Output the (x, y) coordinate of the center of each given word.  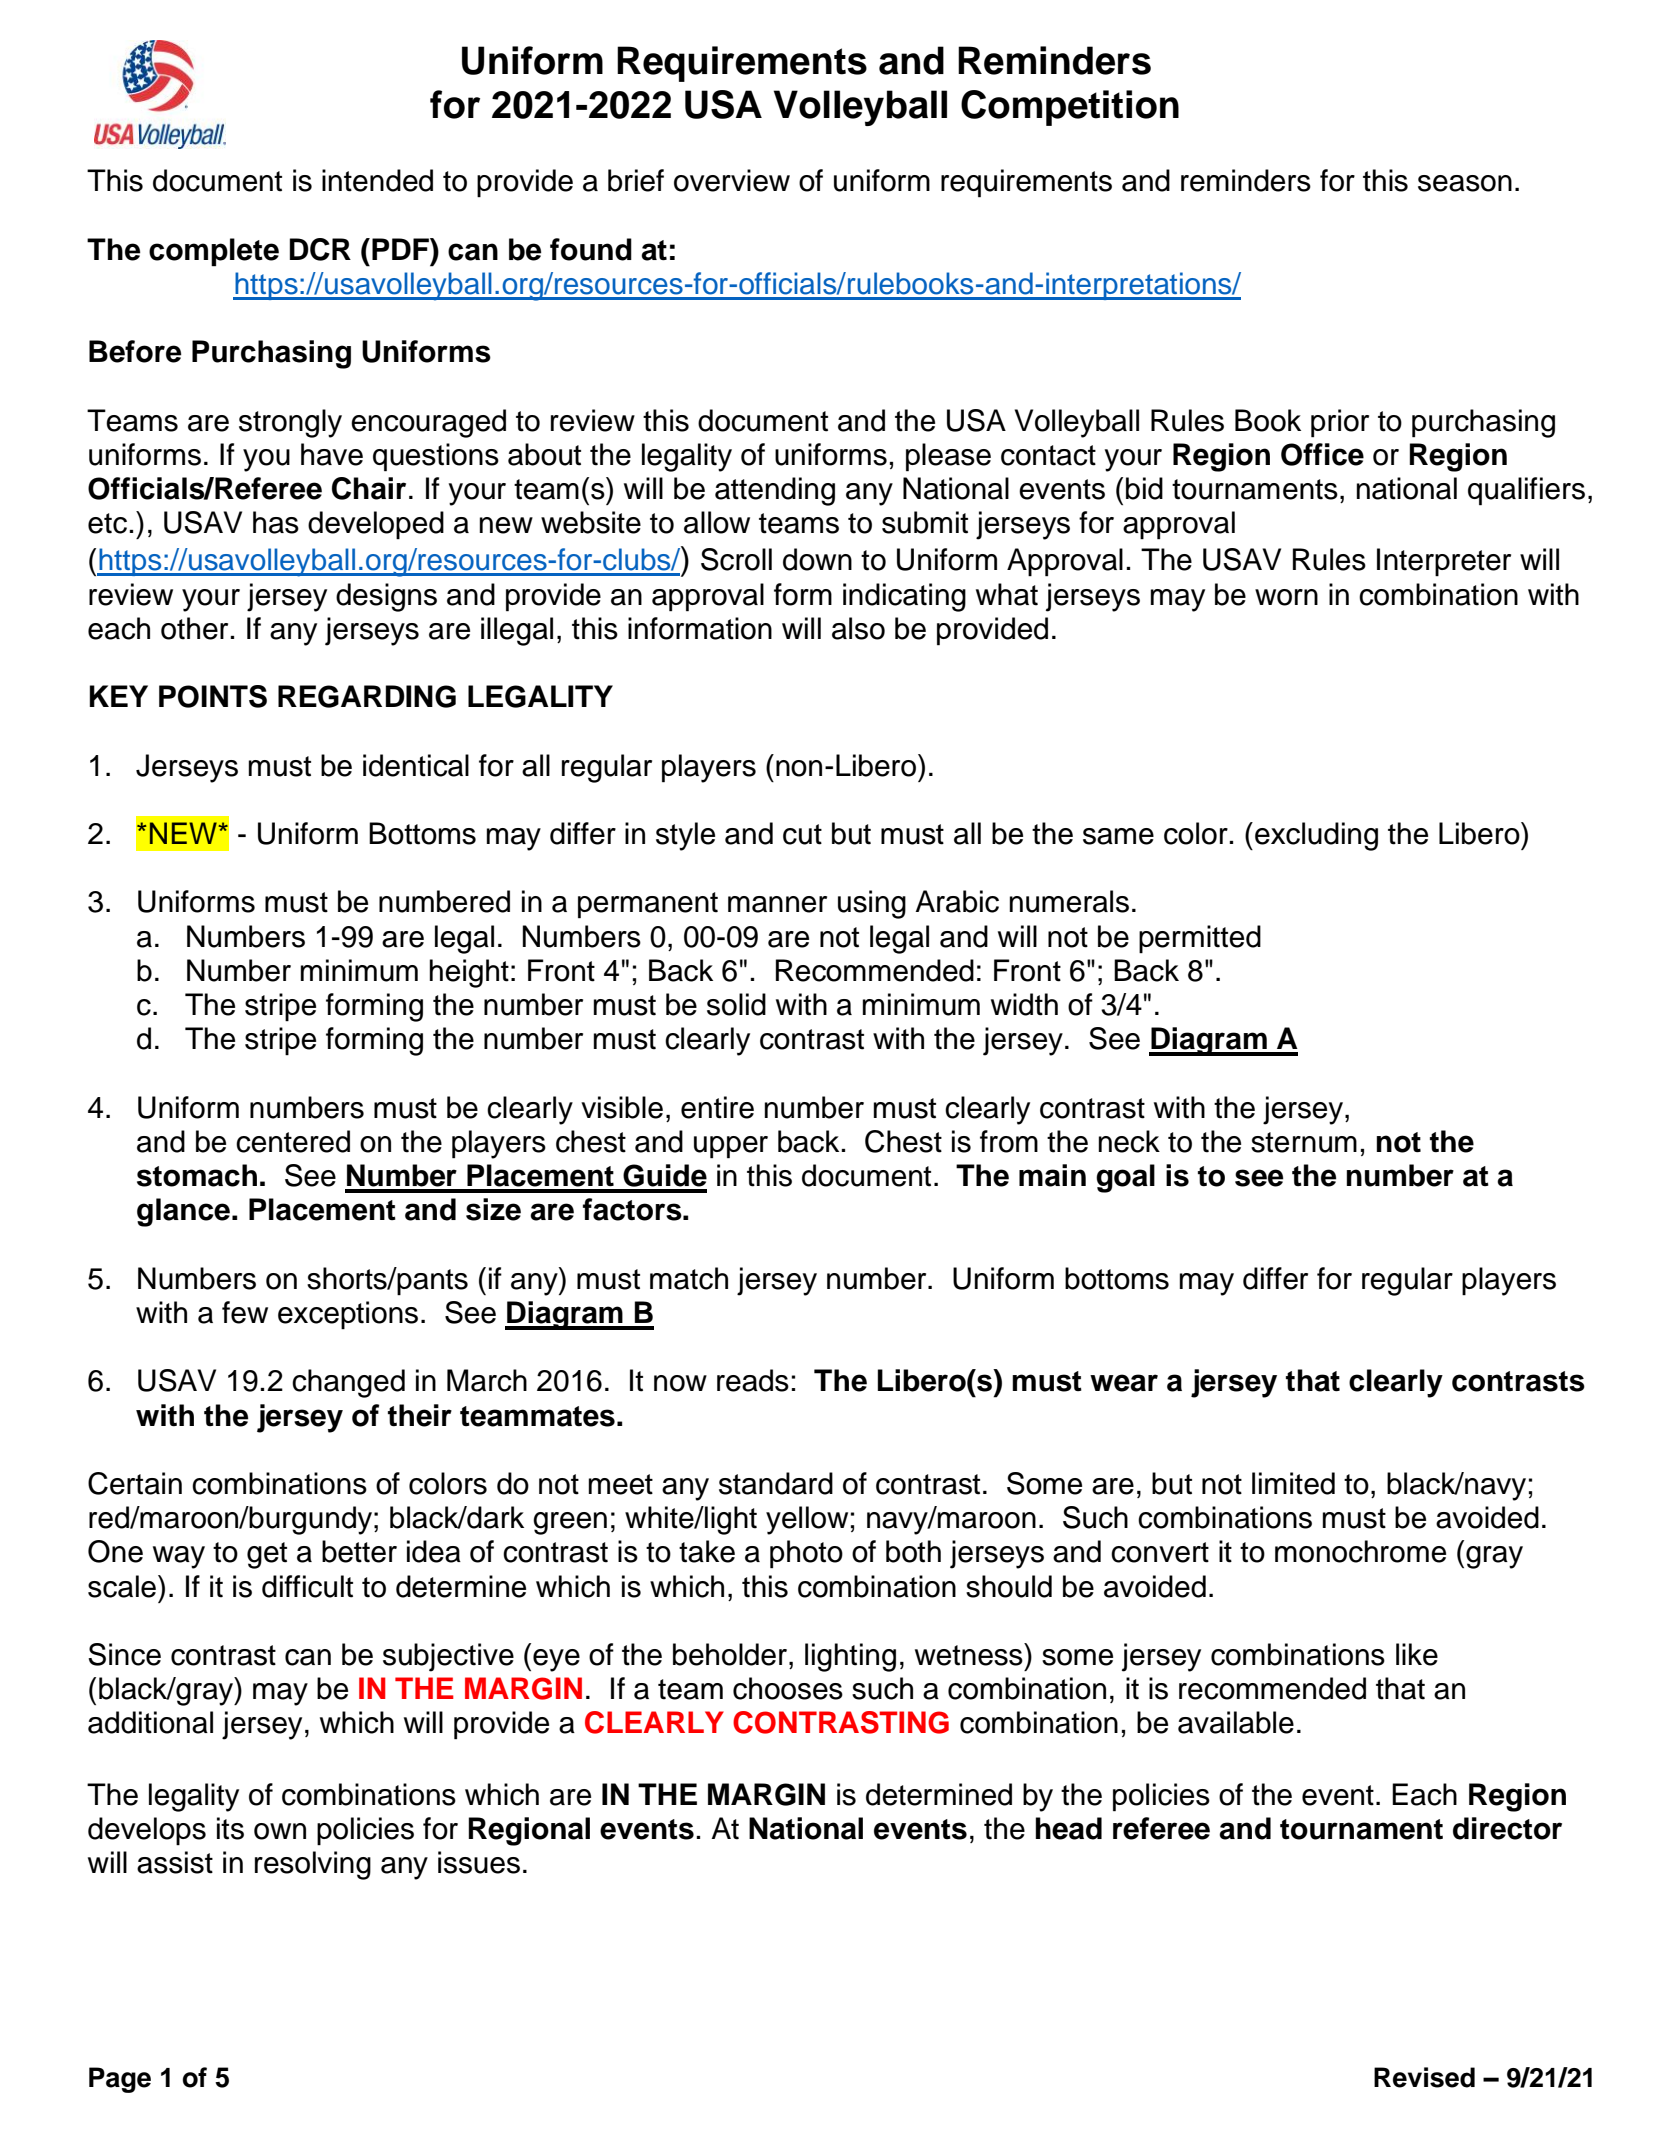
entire (717, 1107)
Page (120, 2080)
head (1069, 1828)
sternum (1304, 1142)
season (1465, 183)
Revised (1424, 2077)
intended (377, 180)
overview (732, 180)
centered (293, 1141)
